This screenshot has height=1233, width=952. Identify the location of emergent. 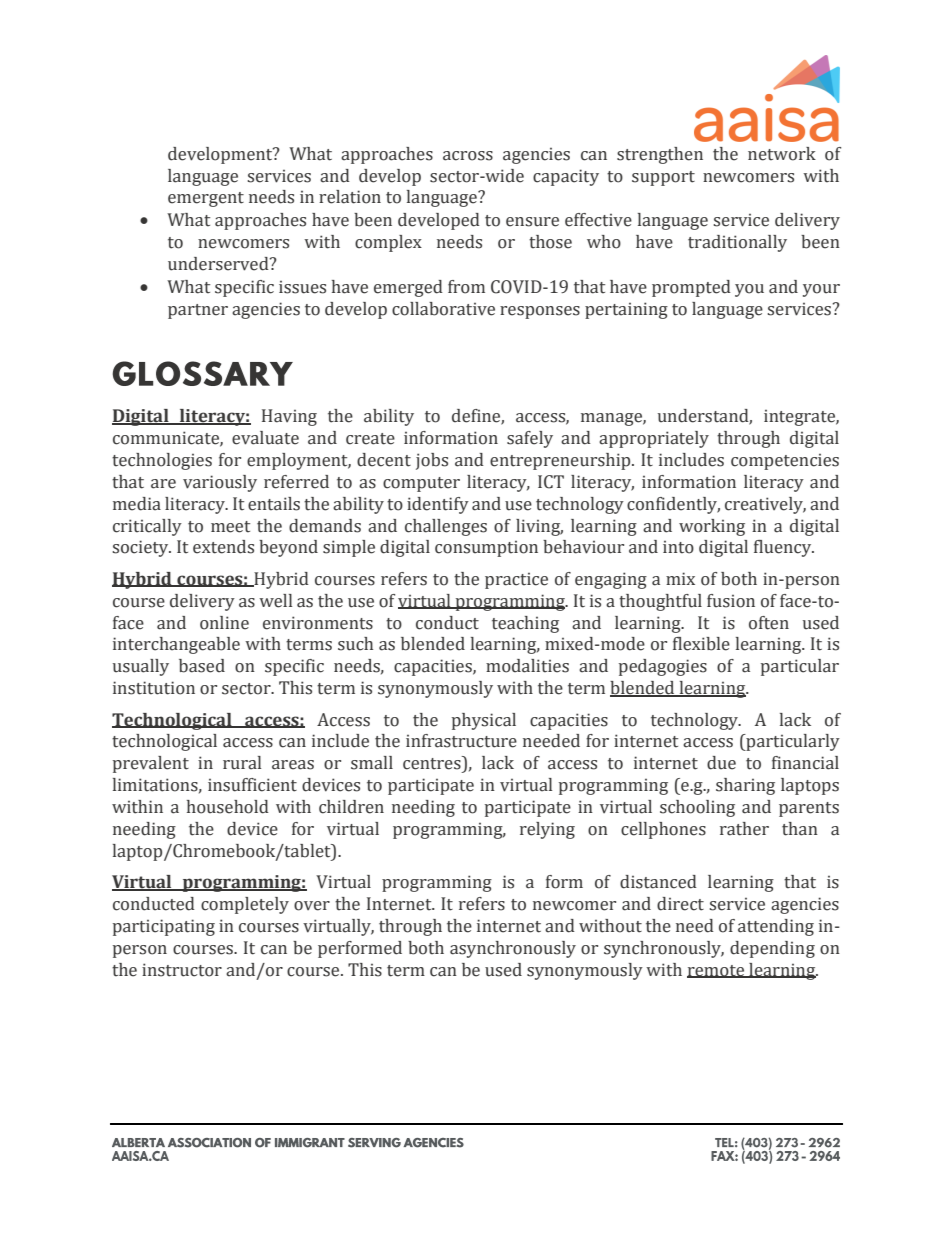
(206, 199).
